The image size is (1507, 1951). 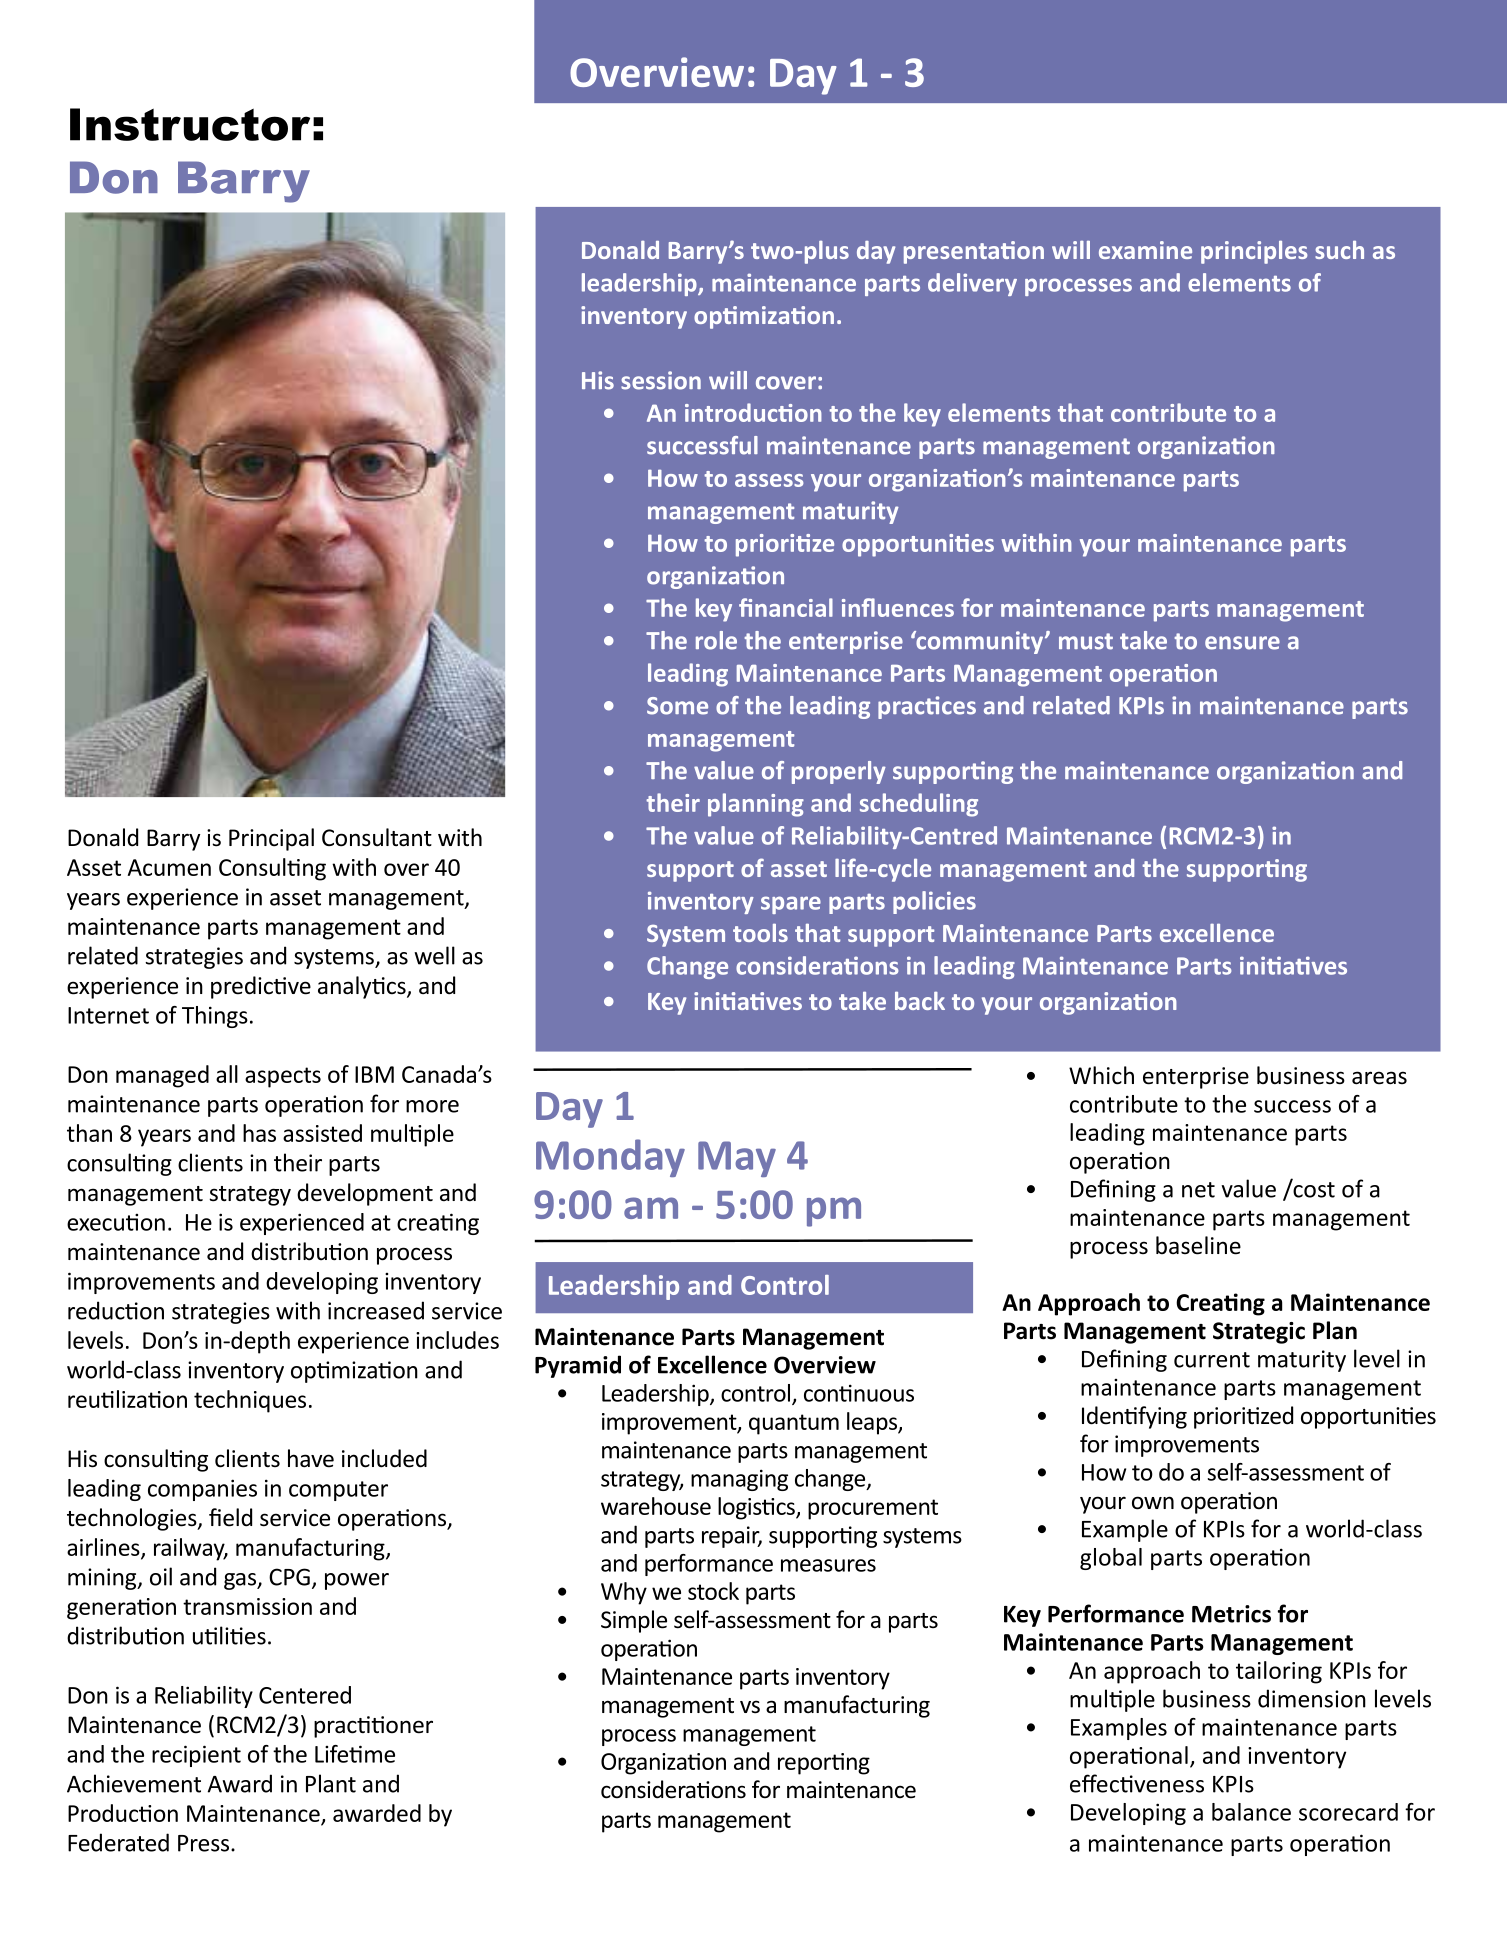 I want to click on recipient, so click(x=196, y=1756).
